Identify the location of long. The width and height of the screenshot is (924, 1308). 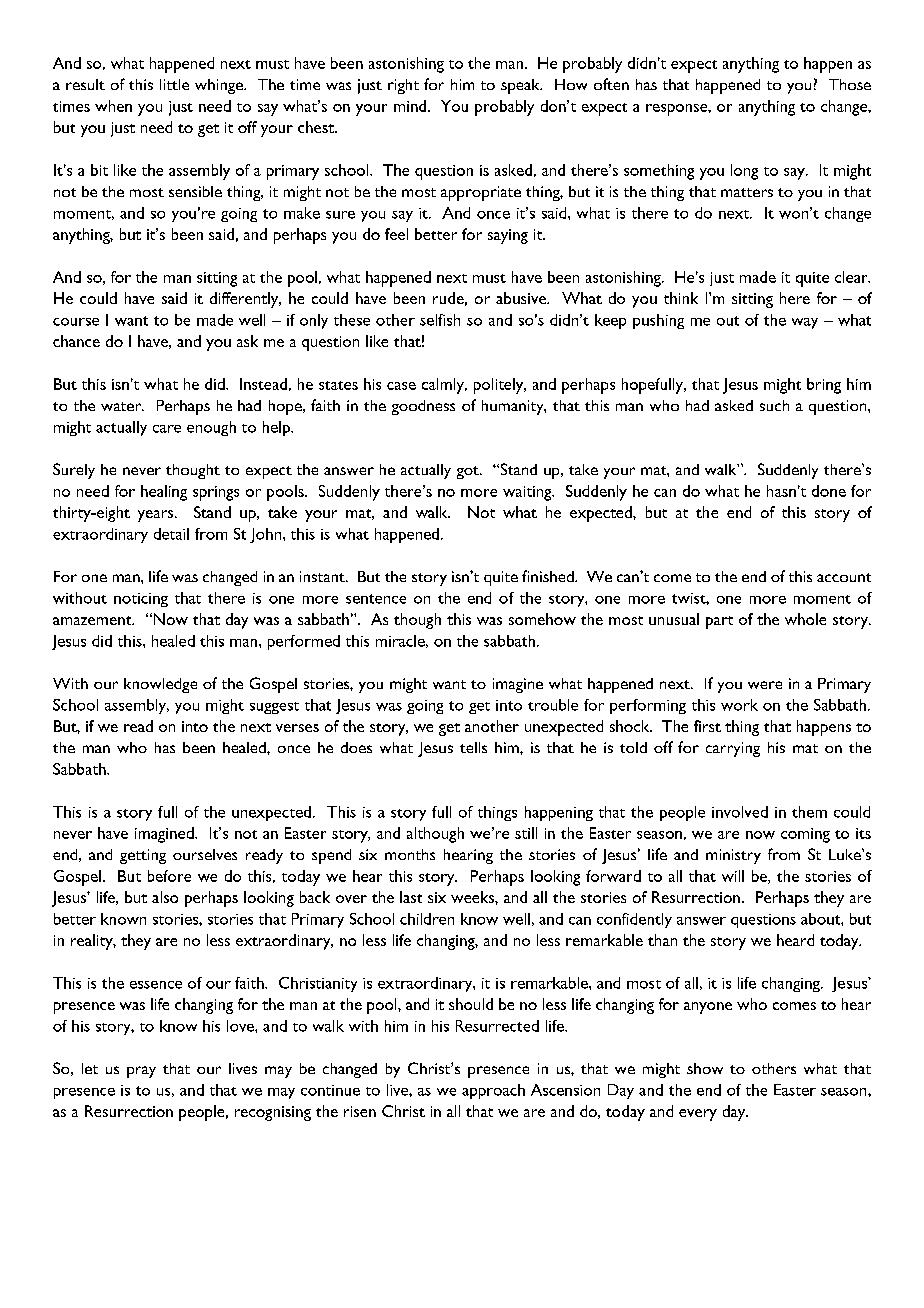
(744, 172).
